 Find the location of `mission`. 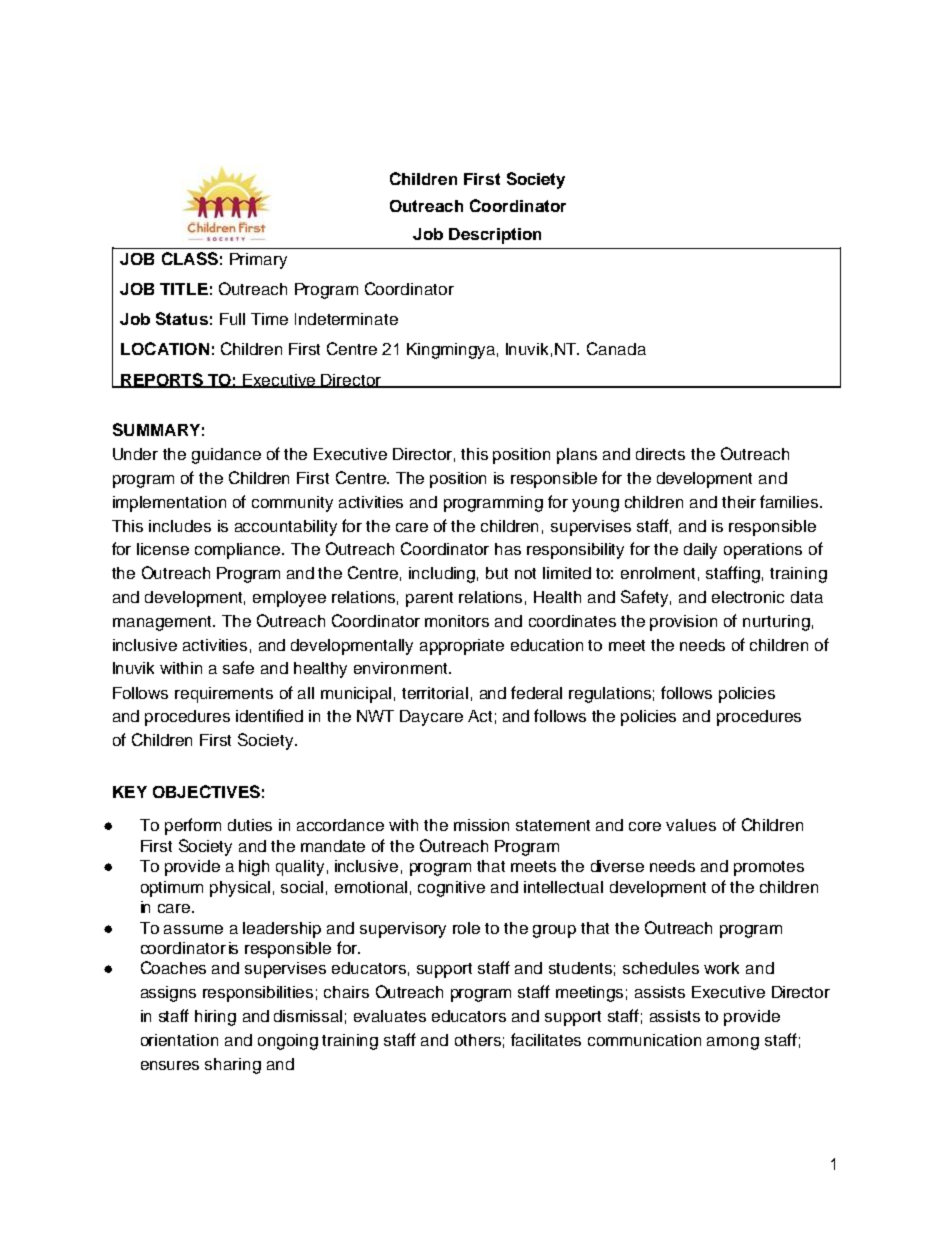

mission is located at coordinates (481, 825).
